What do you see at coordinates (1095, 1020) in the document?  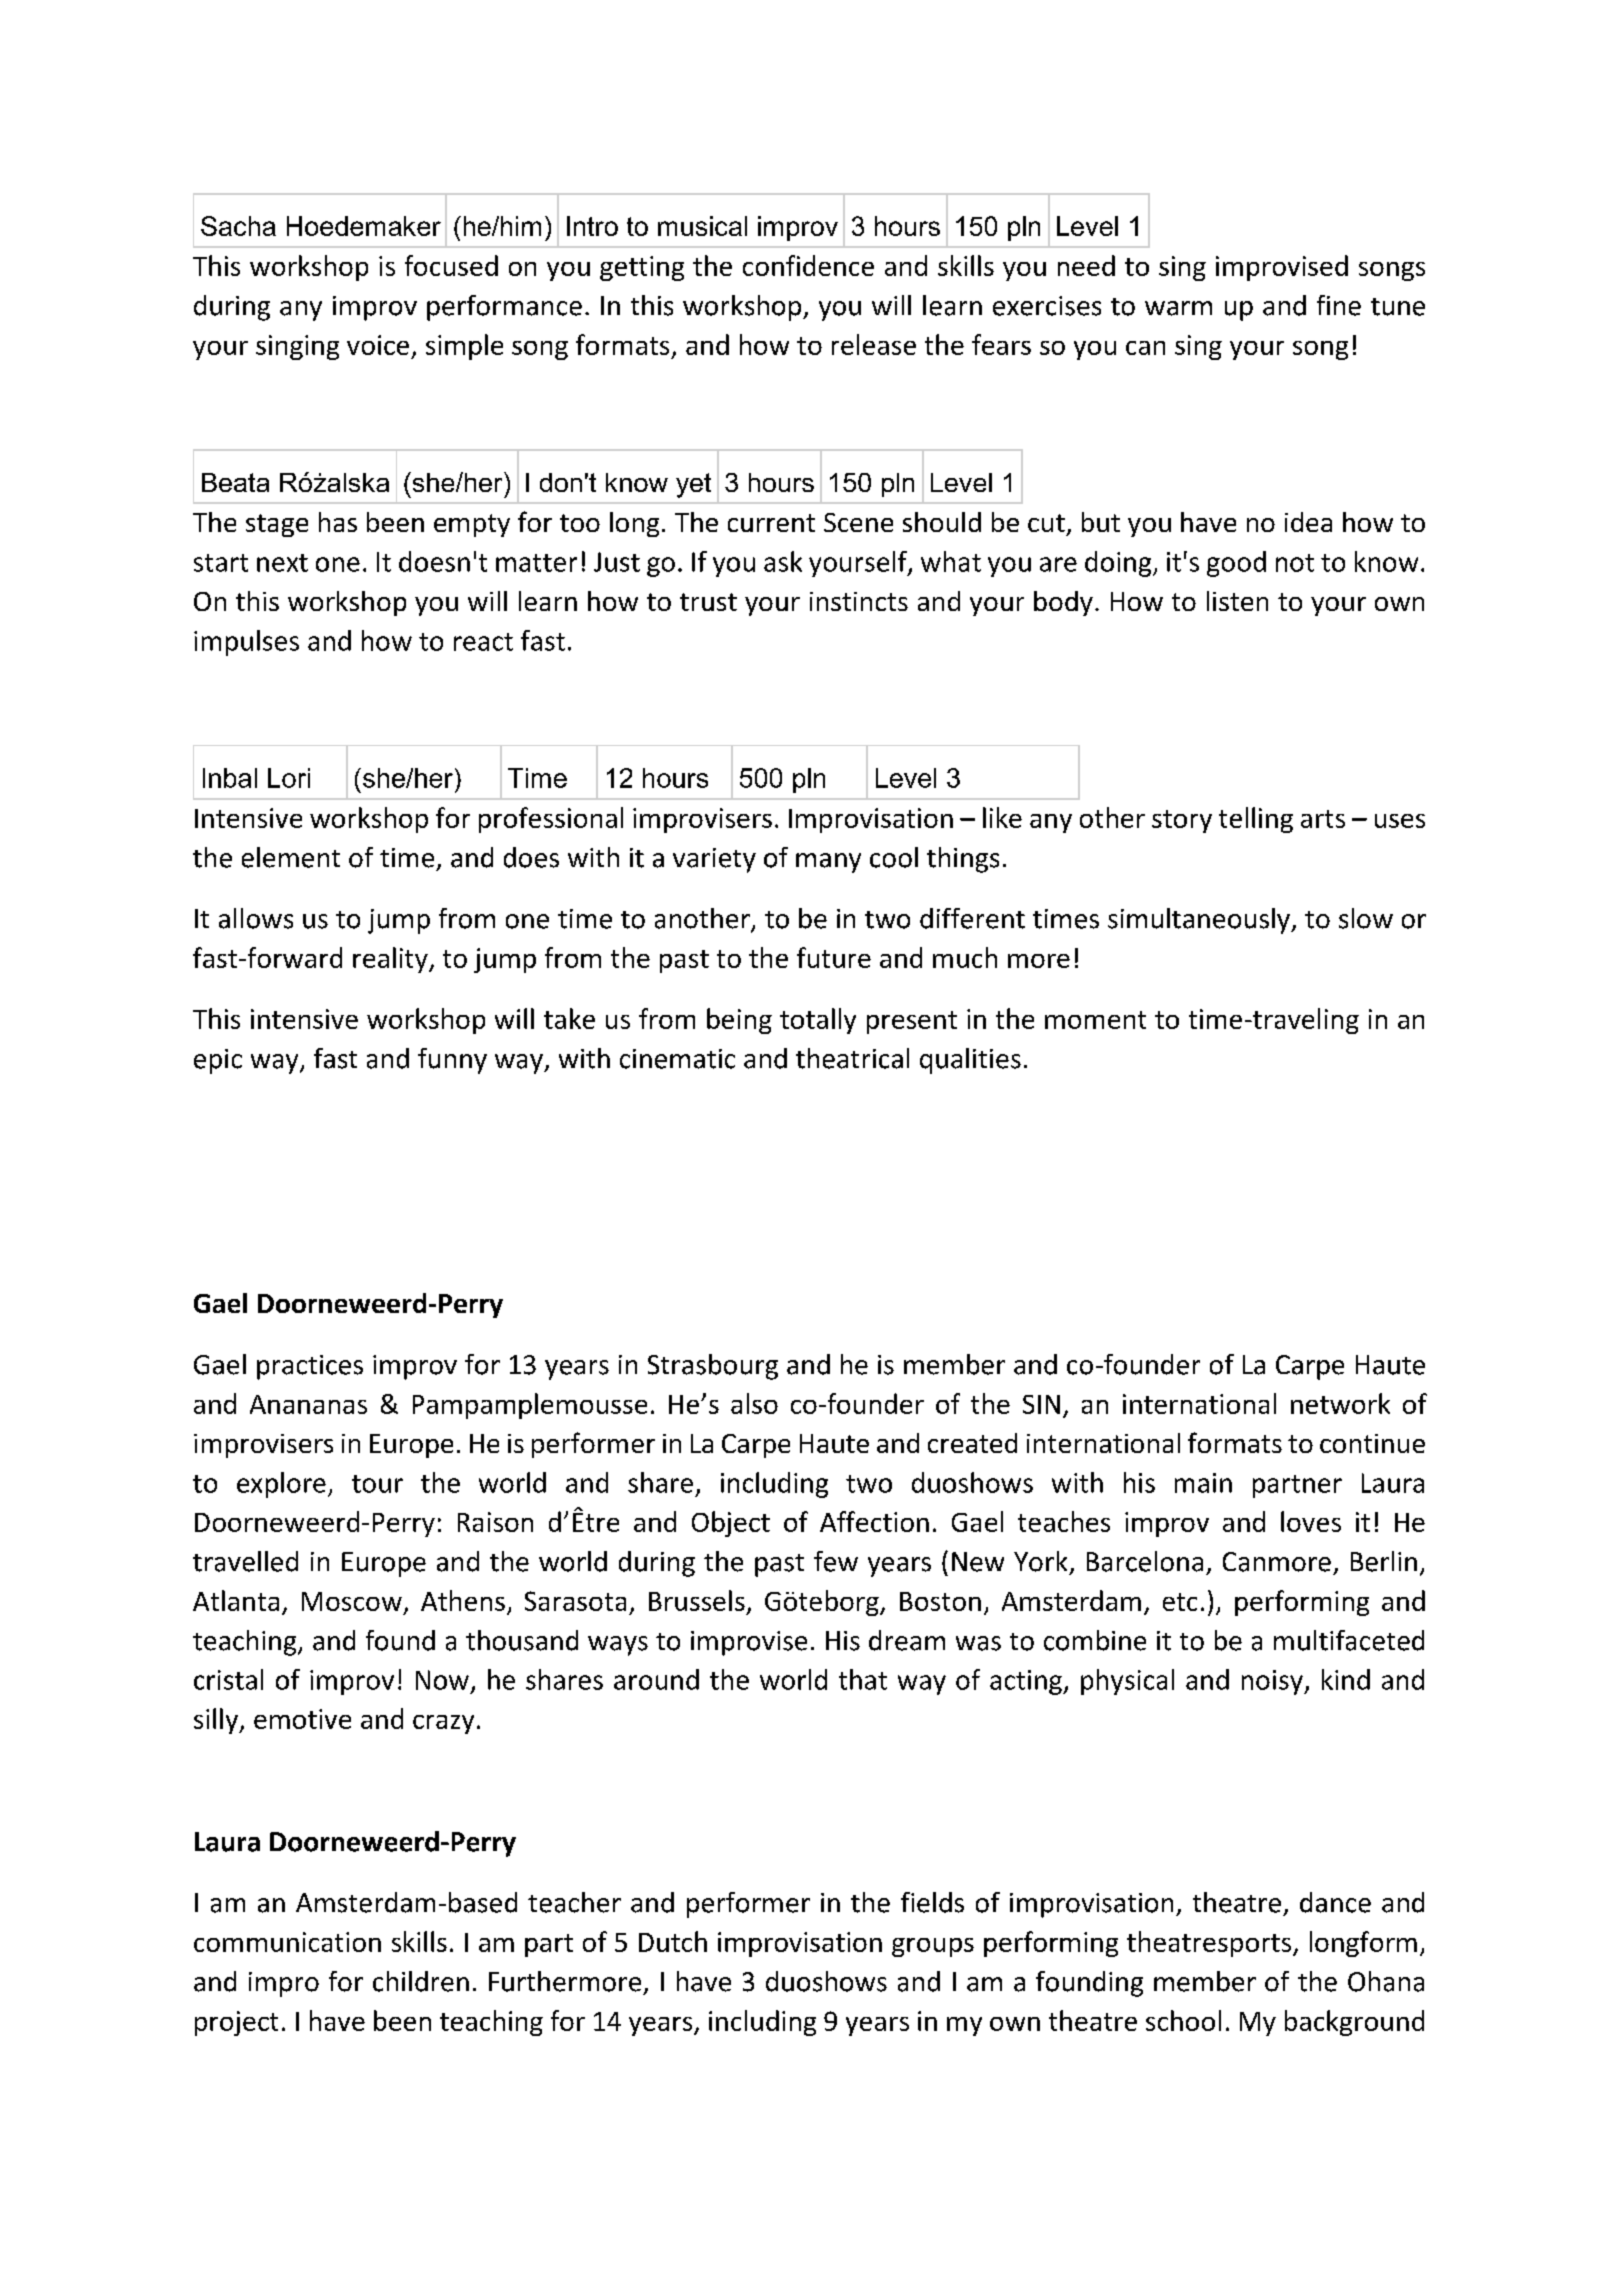 I see `moment` at bounding box center [1095, 1020].
